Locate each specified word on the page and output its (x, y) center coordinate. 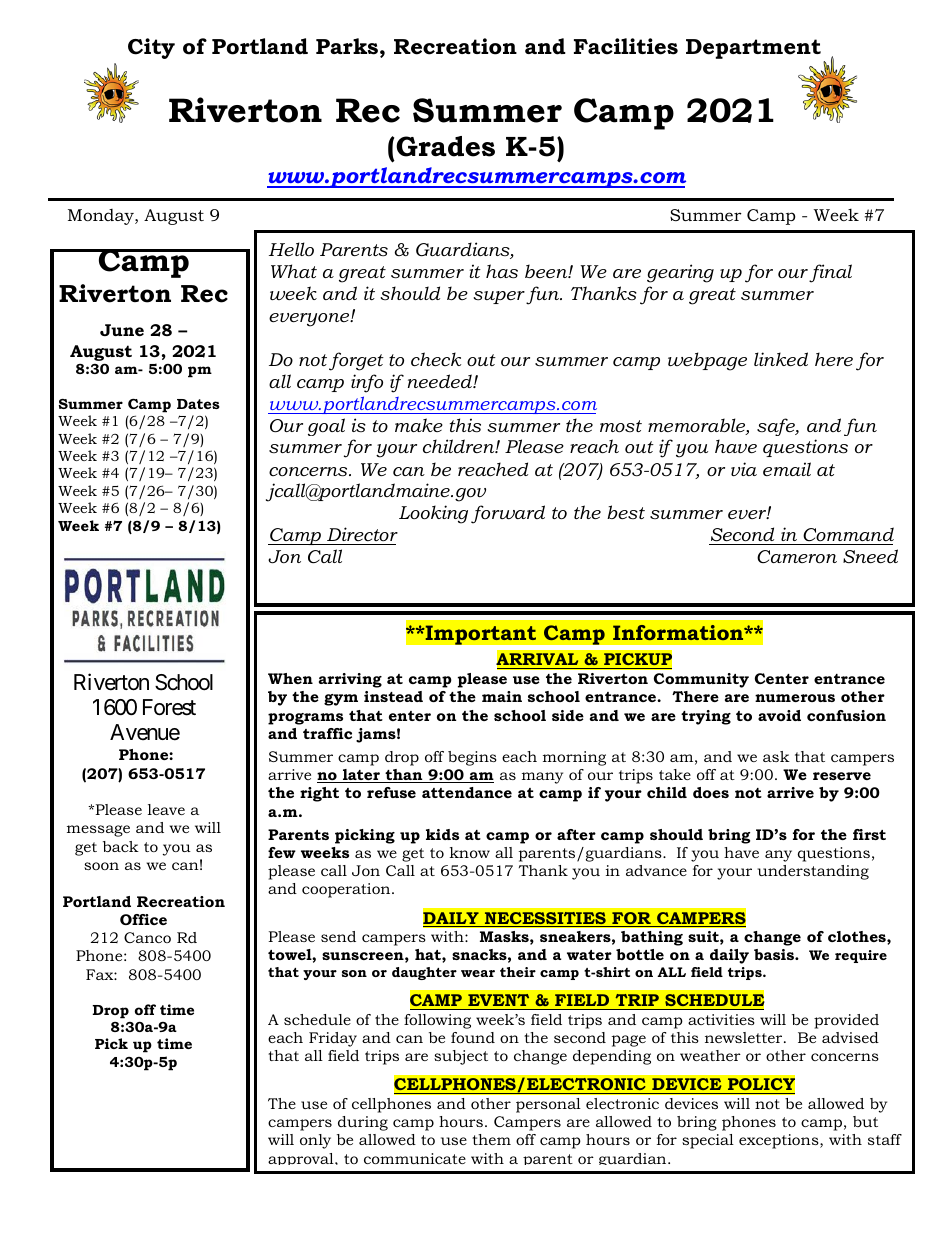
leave (166, 809)
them (491, 1139)
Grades (445, 146)
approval (302, 1159)
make (419, 425)
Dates (198, 404)
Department (753, 49)
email (787, 469)
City (151, 48)
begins (472, 758)
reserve (842, 776)
